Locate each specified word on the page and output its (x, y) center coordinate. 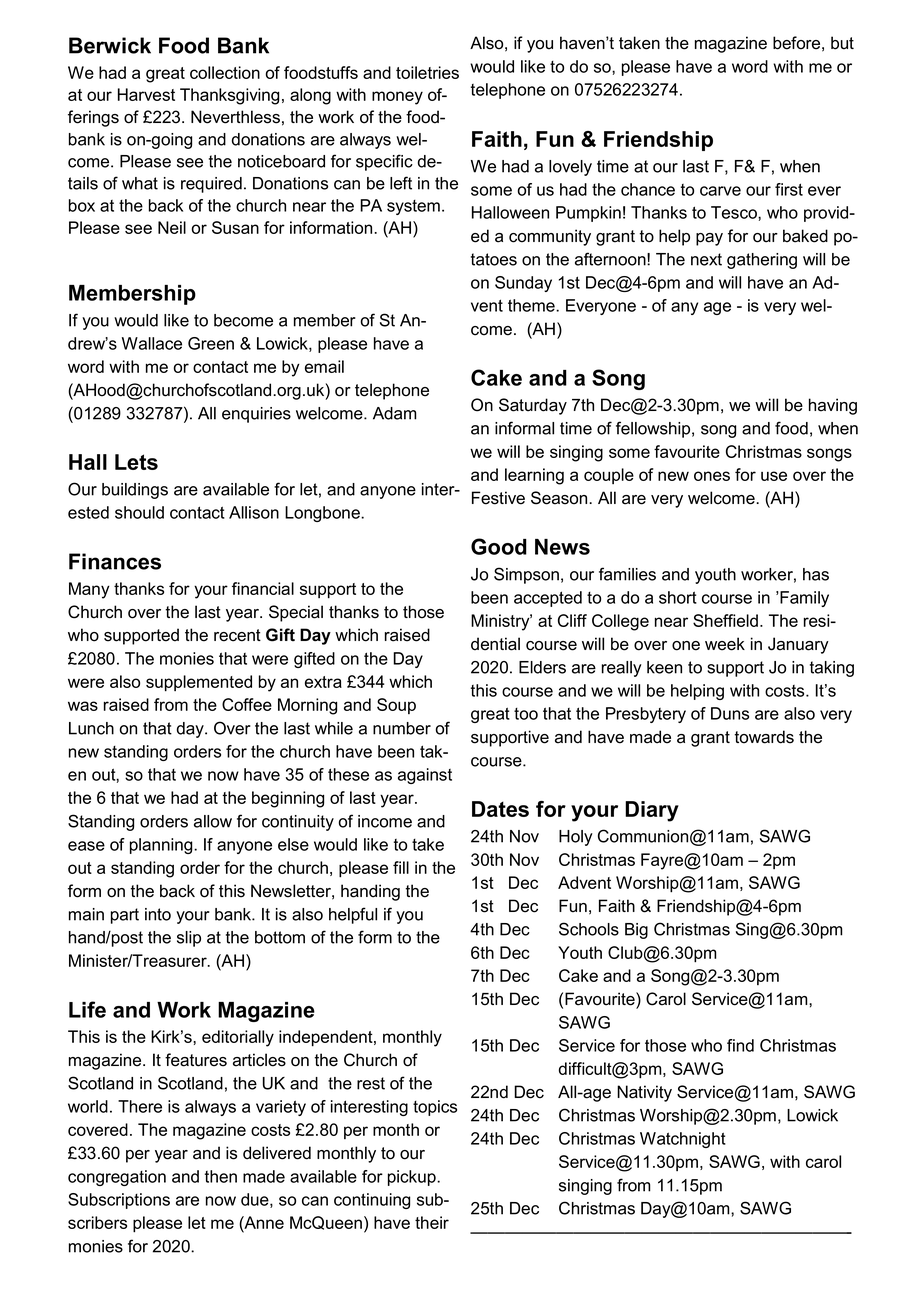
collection (225, 72)
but (842, 43)
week (725, 644)
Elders (542, 667)
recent (237, 635)
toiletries (427, 72)
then (221, 1176)
